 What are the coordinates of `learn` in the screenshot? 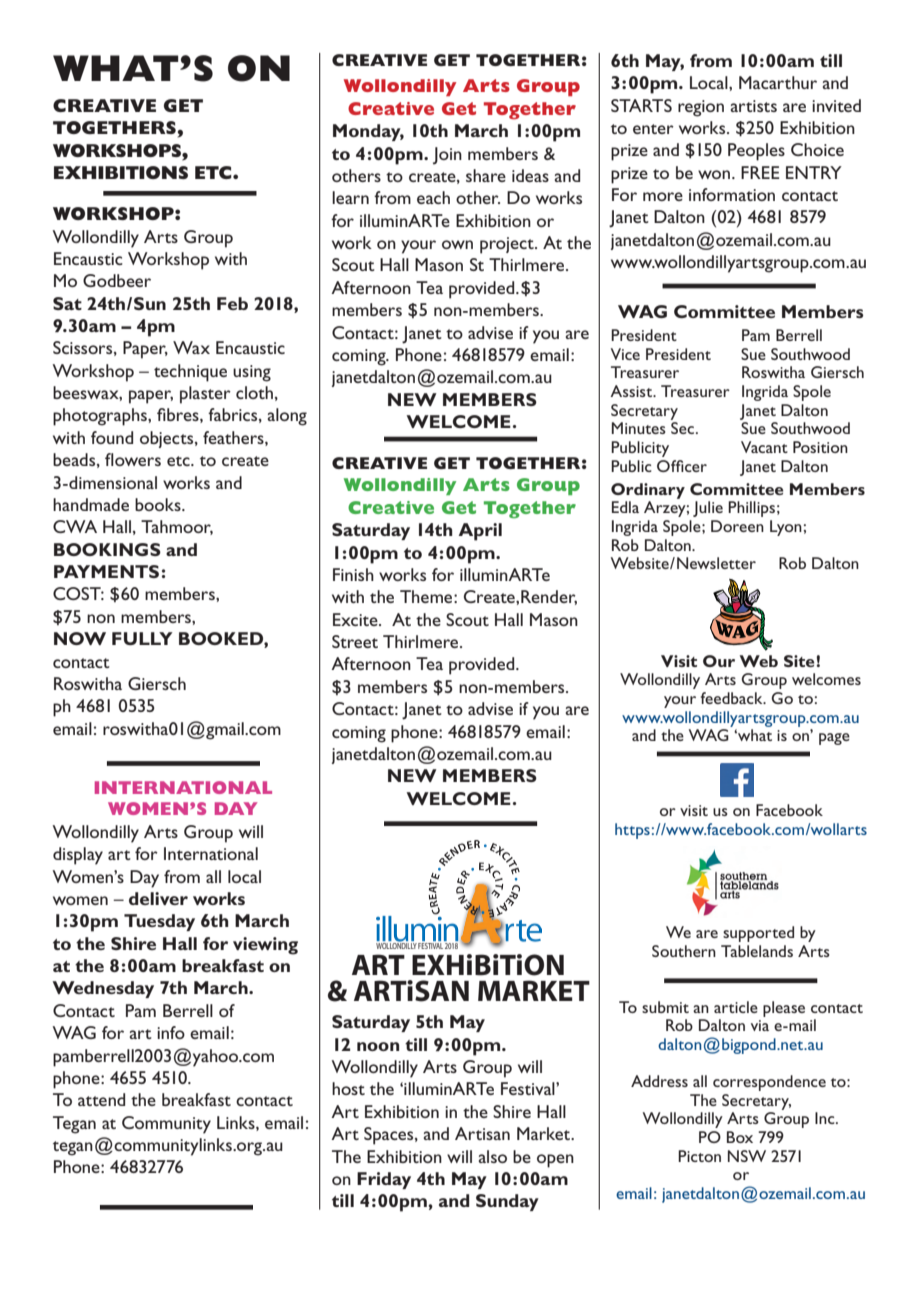 It's located at (350, 197).
